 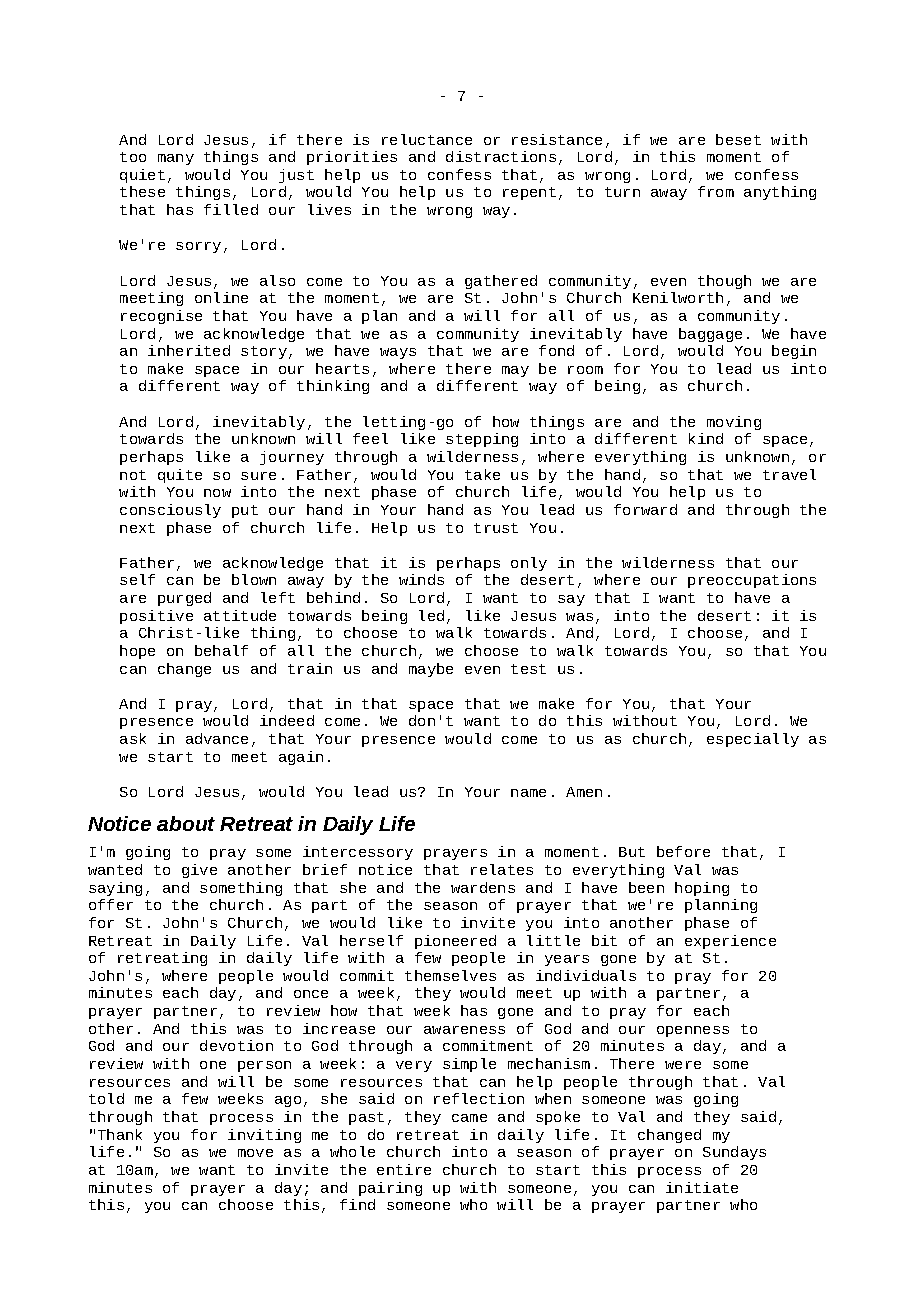 I want to click on move, so click(x=255, y=1153).
